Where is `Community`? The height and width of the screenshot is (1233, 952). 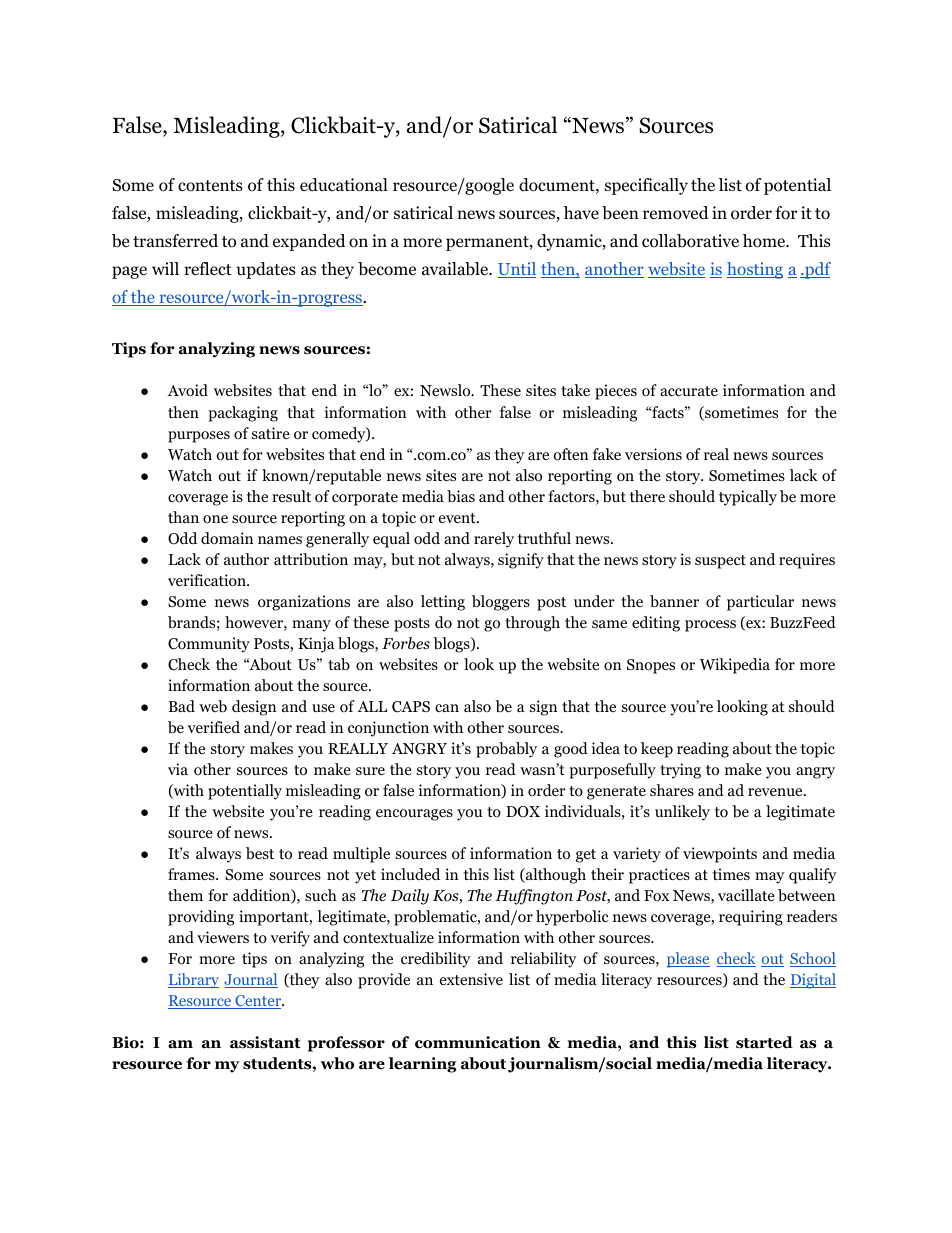 Community is located at coordinates (209, 645).
